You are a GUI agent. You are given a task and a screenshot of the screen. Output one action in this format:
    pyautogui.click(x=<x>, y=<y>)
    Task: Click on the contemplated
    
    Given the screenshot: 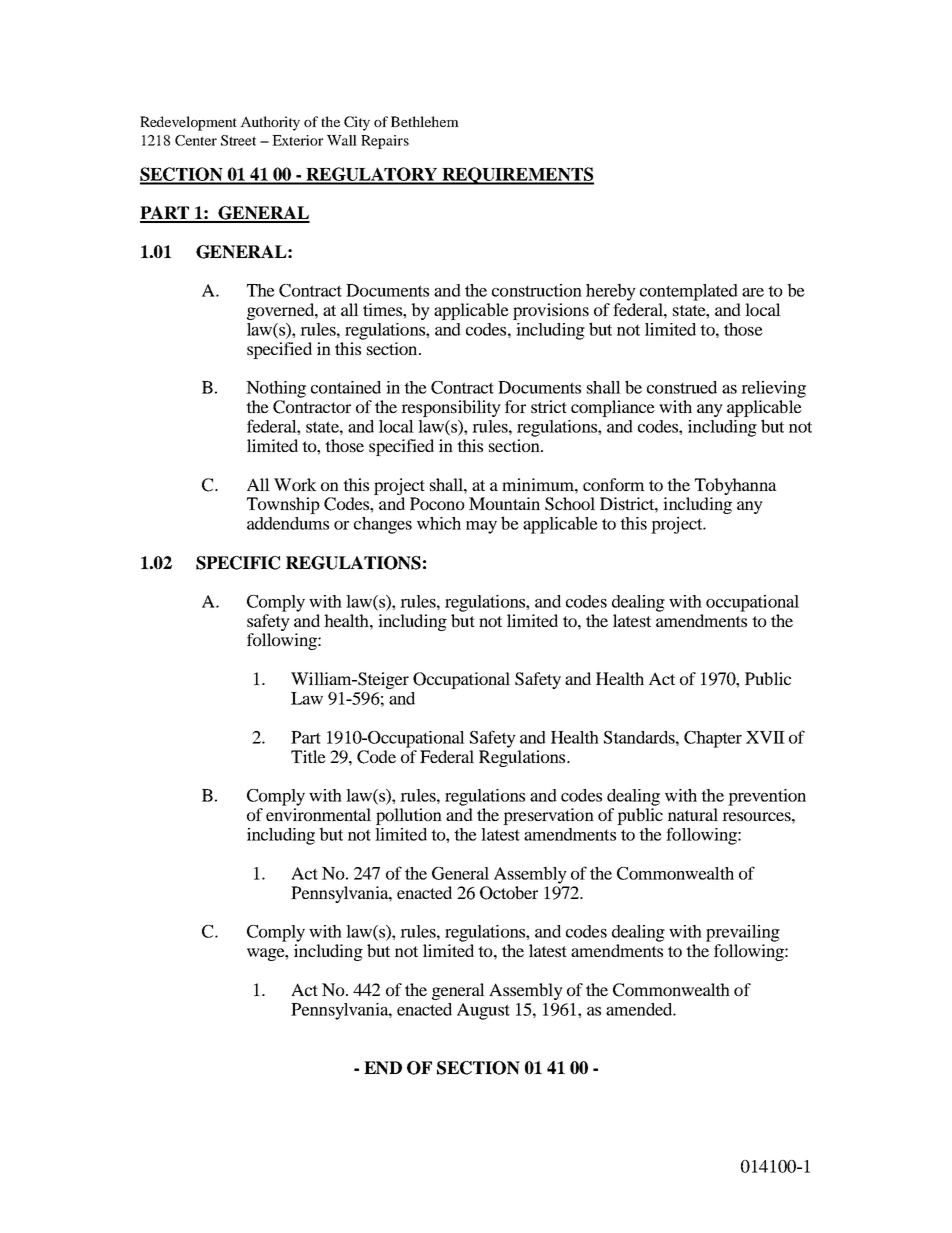 What is the action you would take?
    pyautogui.click(x=689, y=292)
